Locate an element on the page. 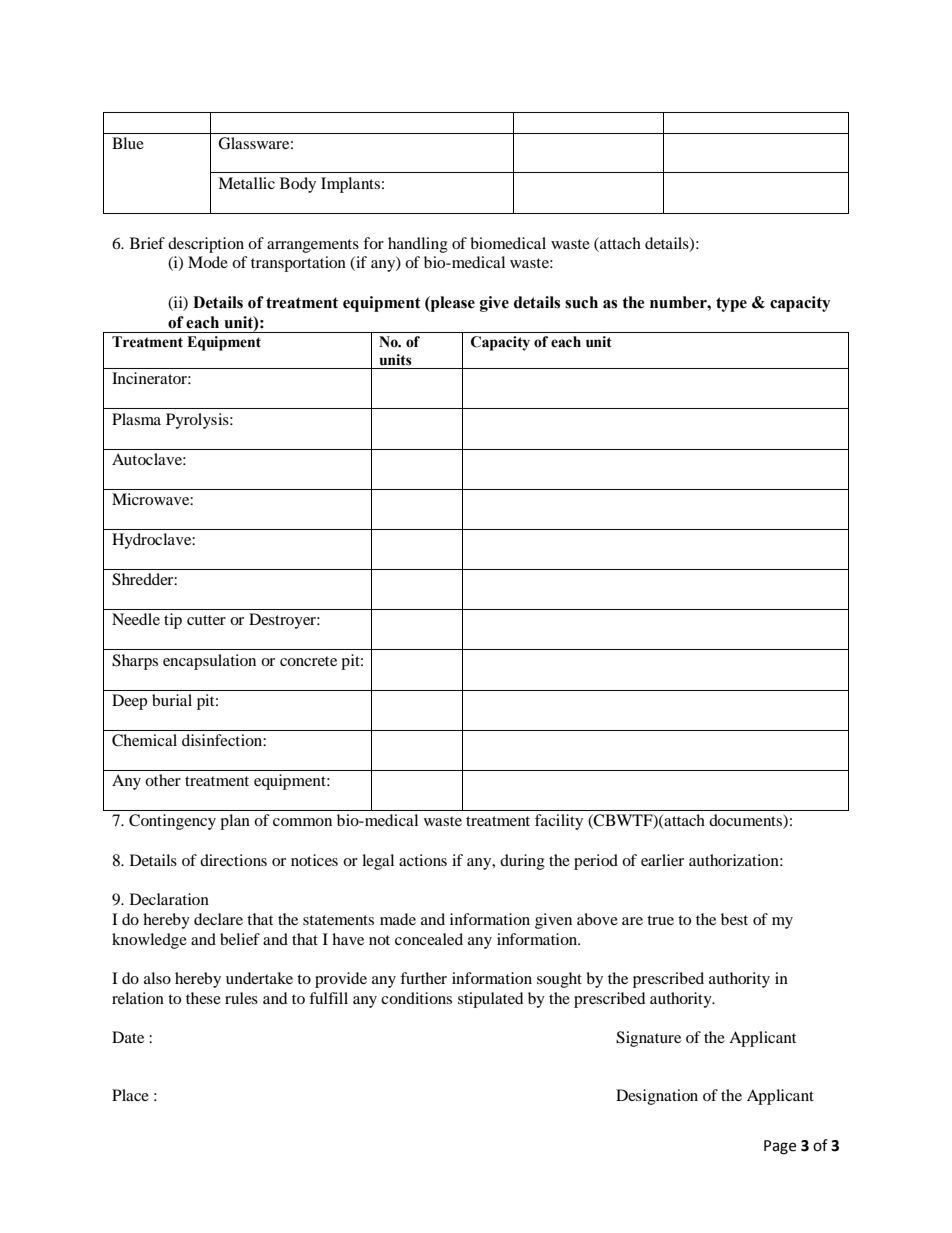 This page has height=1233, width=952. arrangements is located at coordinates (313, 246).
